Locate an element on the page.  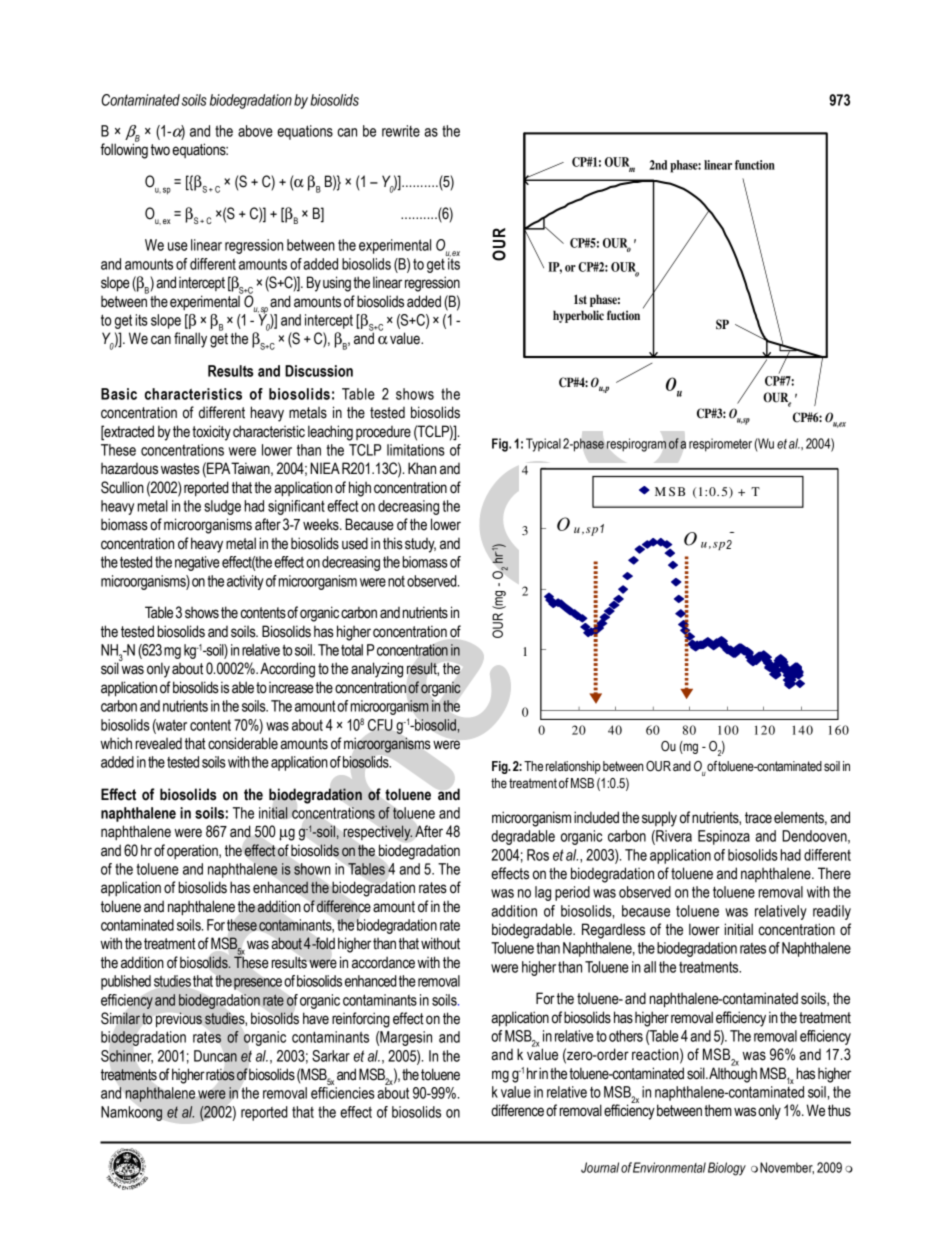
fuction is located at coordinates (623, 315).
